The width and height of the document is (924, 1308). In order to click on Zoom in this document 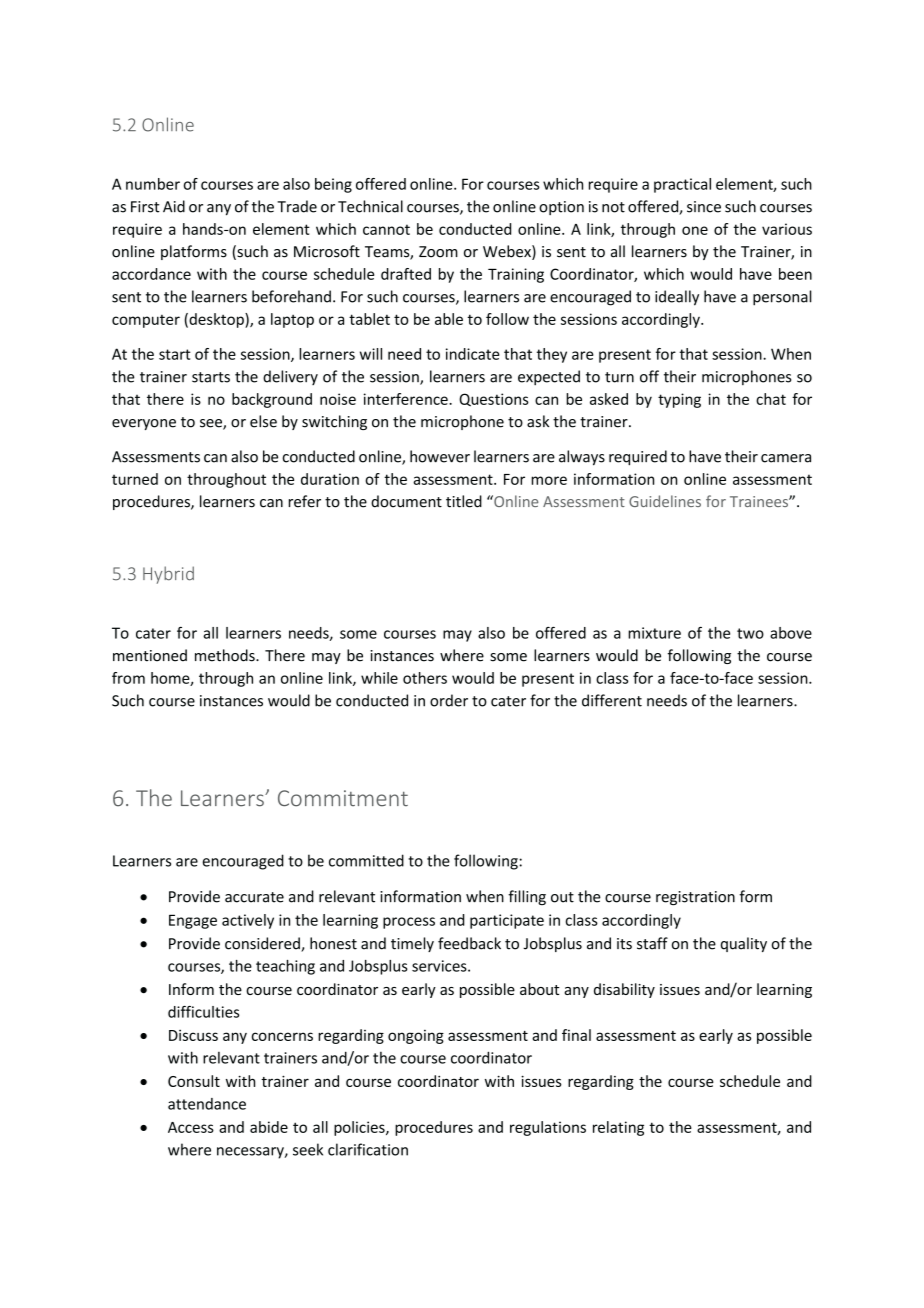, I will do `click(438, 252)`.
